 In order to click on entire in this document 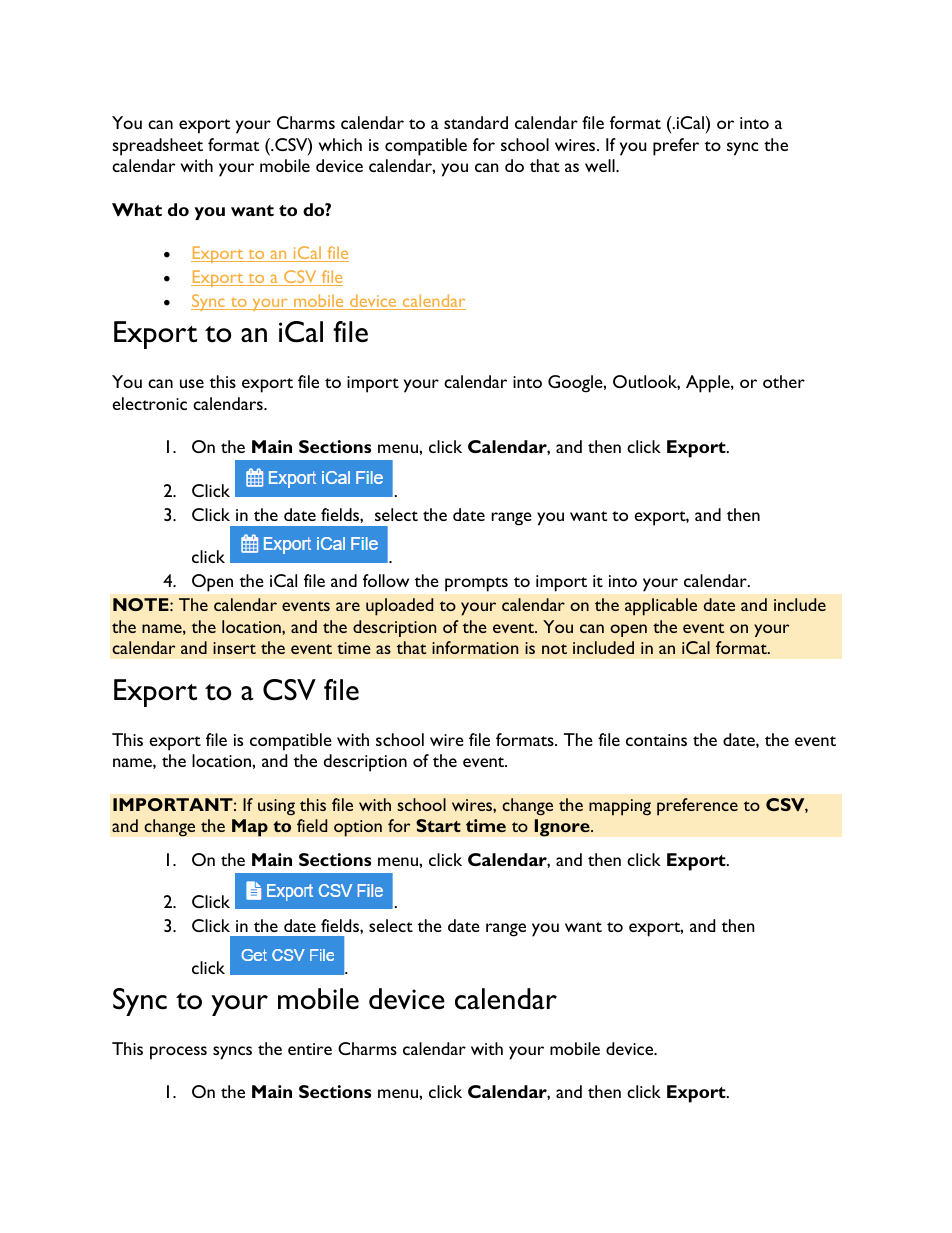, I will do `click(310, 1049)`.
